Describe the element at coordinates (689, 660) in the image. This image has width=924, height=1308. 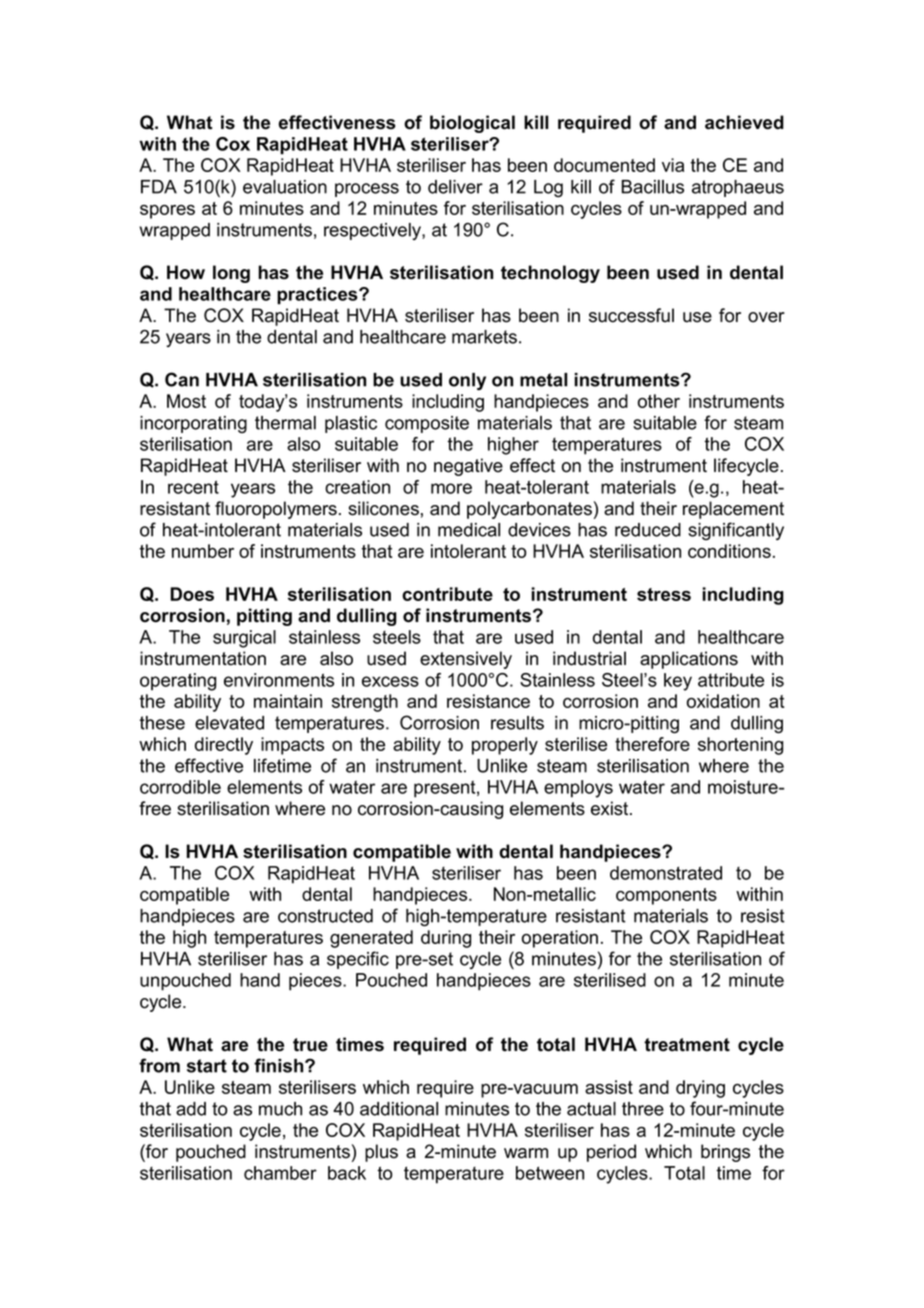
I see `applications` at that location.
